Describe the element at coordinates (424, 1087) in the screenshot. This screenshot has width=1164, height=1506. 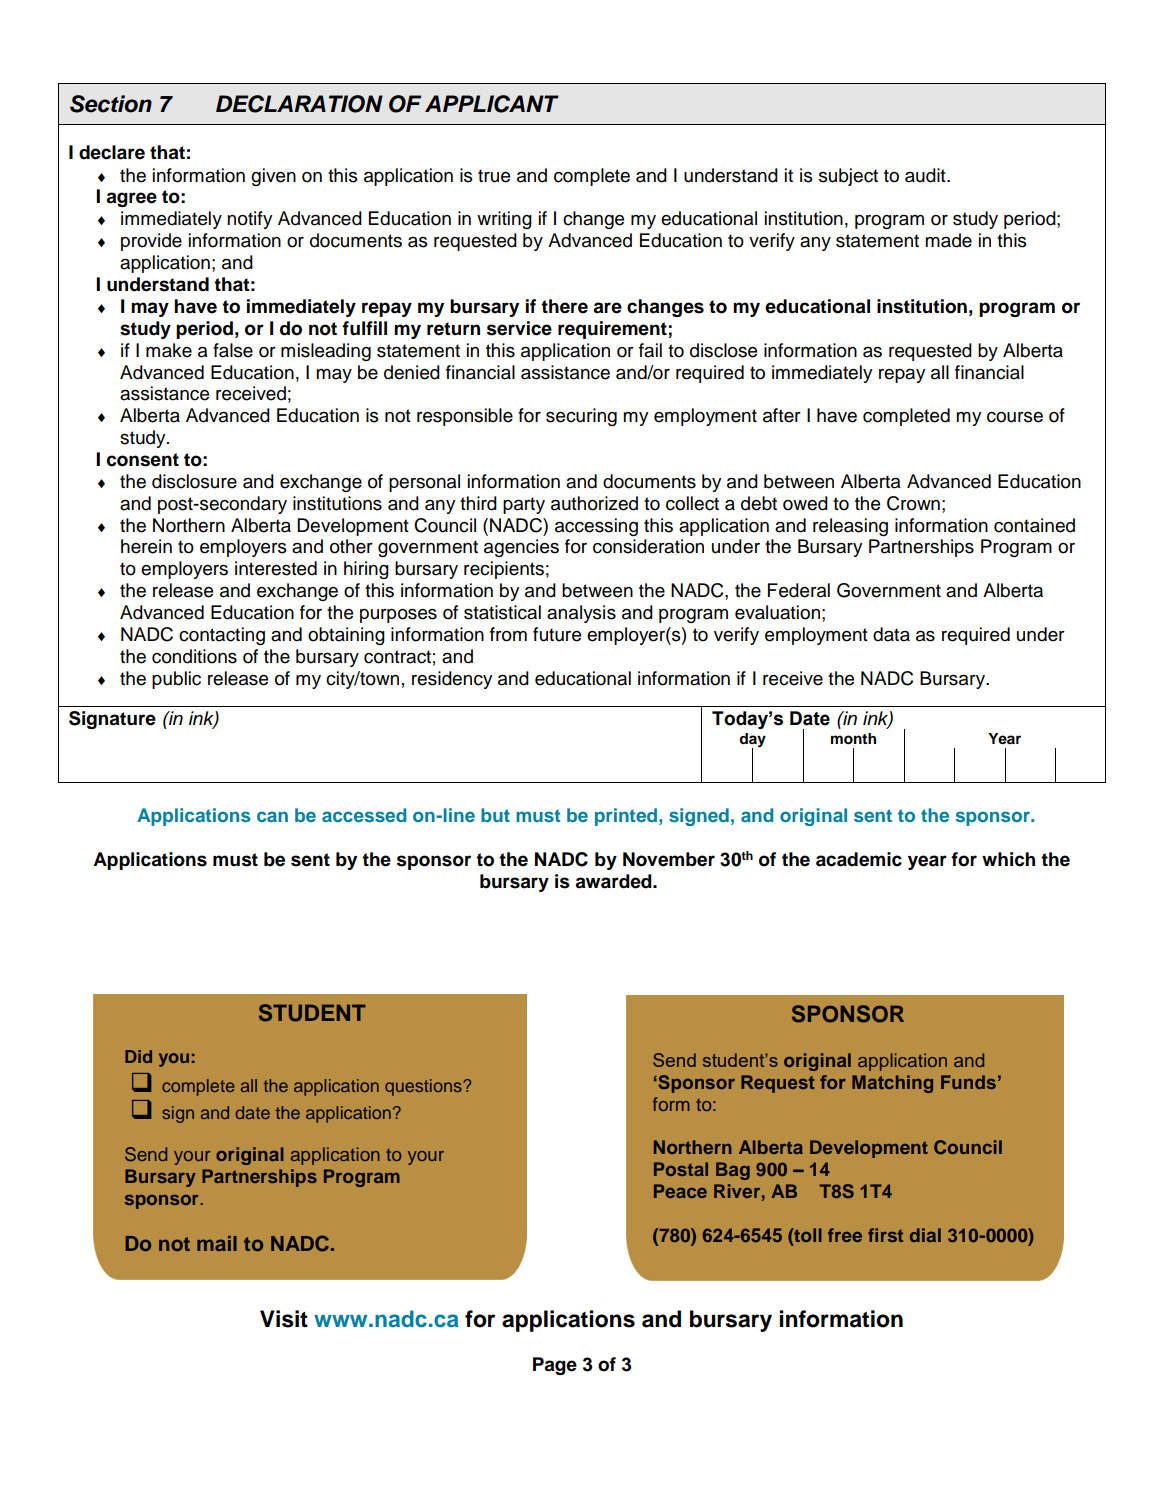
I see `questions` at that location.
